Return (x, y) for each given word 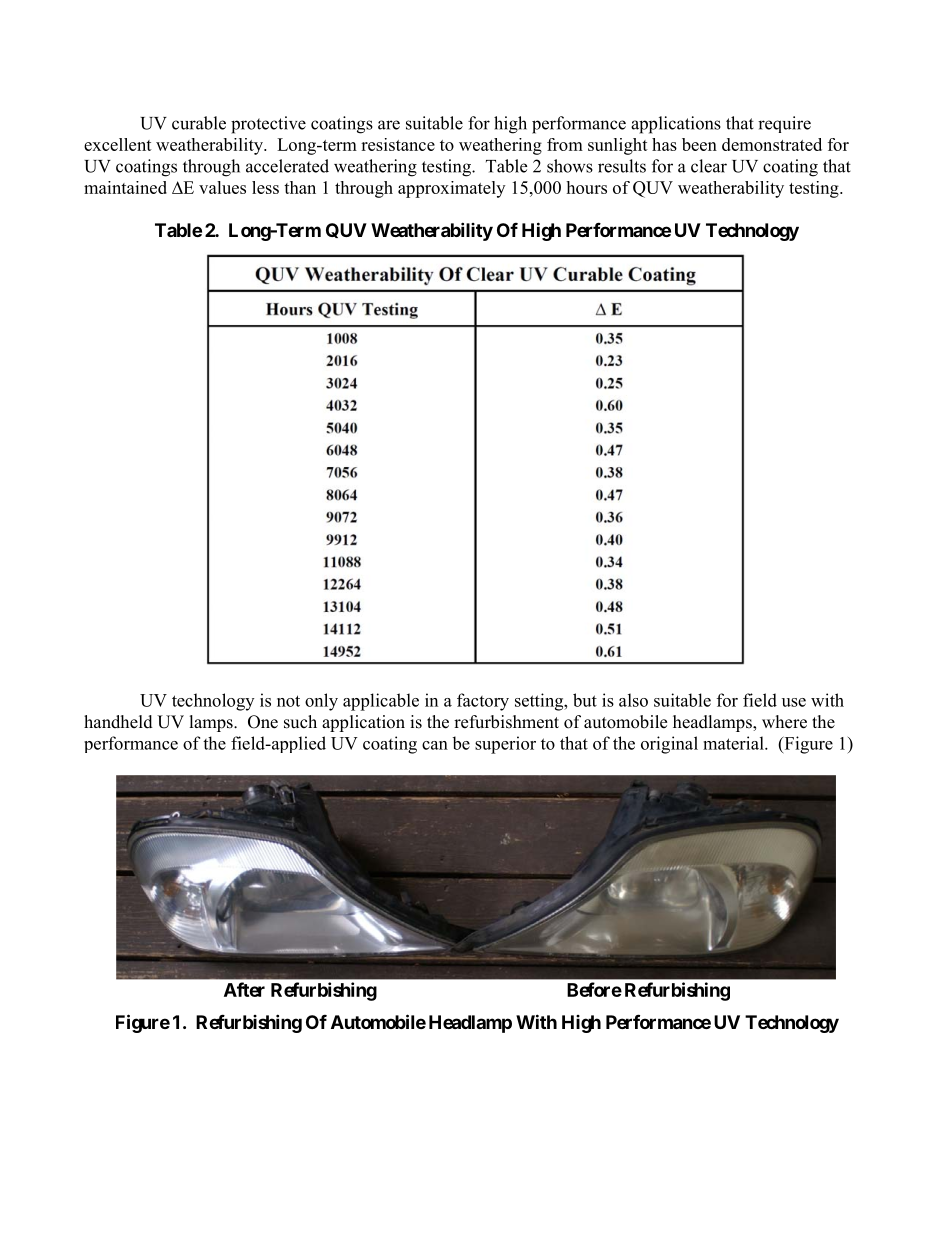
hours (586, 187)
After (244, 989)
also (633, 700)
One (263, 722)
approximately (451, 189)
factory (483, 702)
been (699, 144)
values (222, 187)
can (435, 745)
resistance (398, 144)
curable (199, 123)
